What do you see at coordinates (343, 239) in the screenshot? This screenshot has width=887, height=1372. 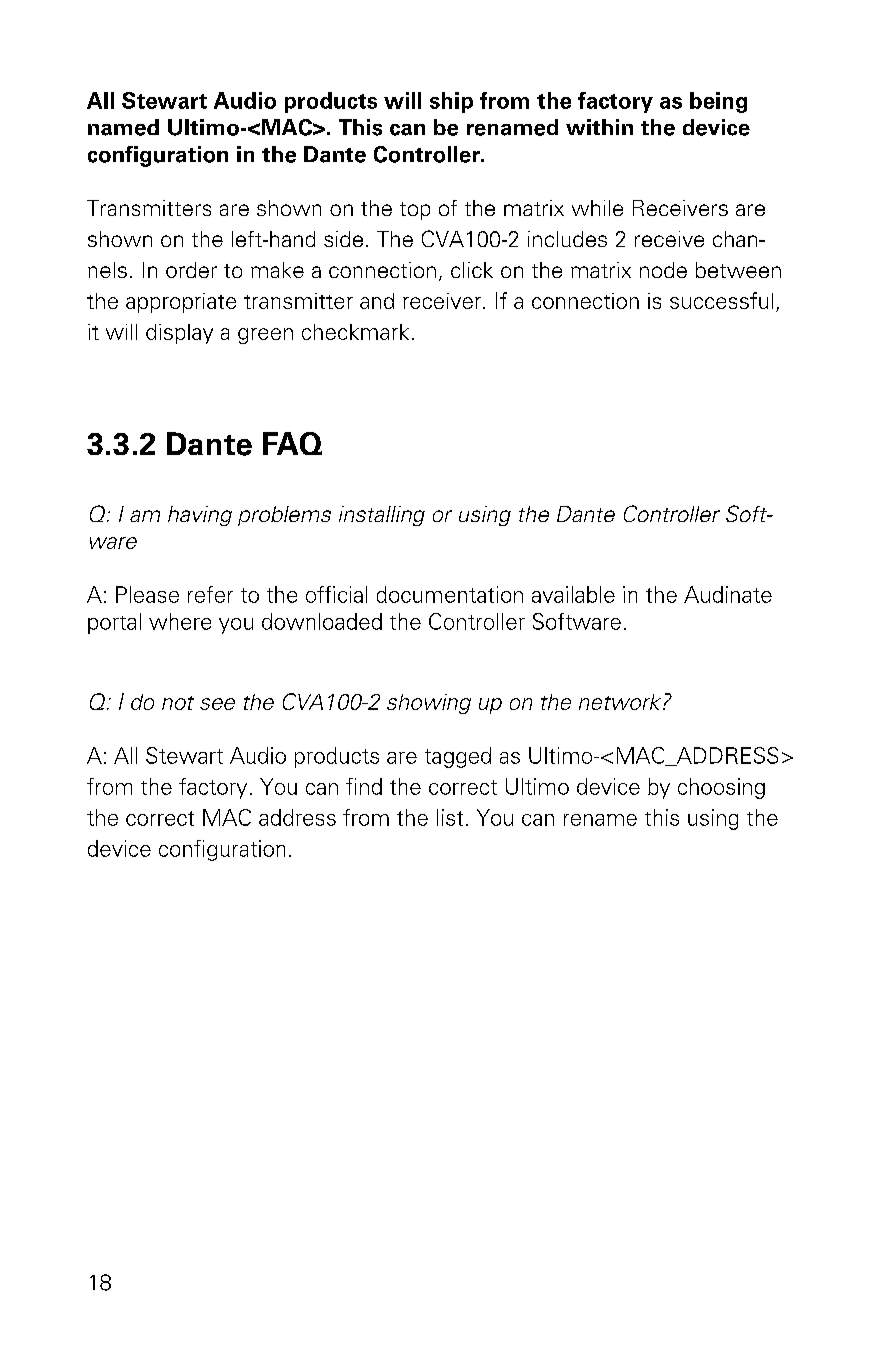 I see `side` at bounding box center [343, 239].
